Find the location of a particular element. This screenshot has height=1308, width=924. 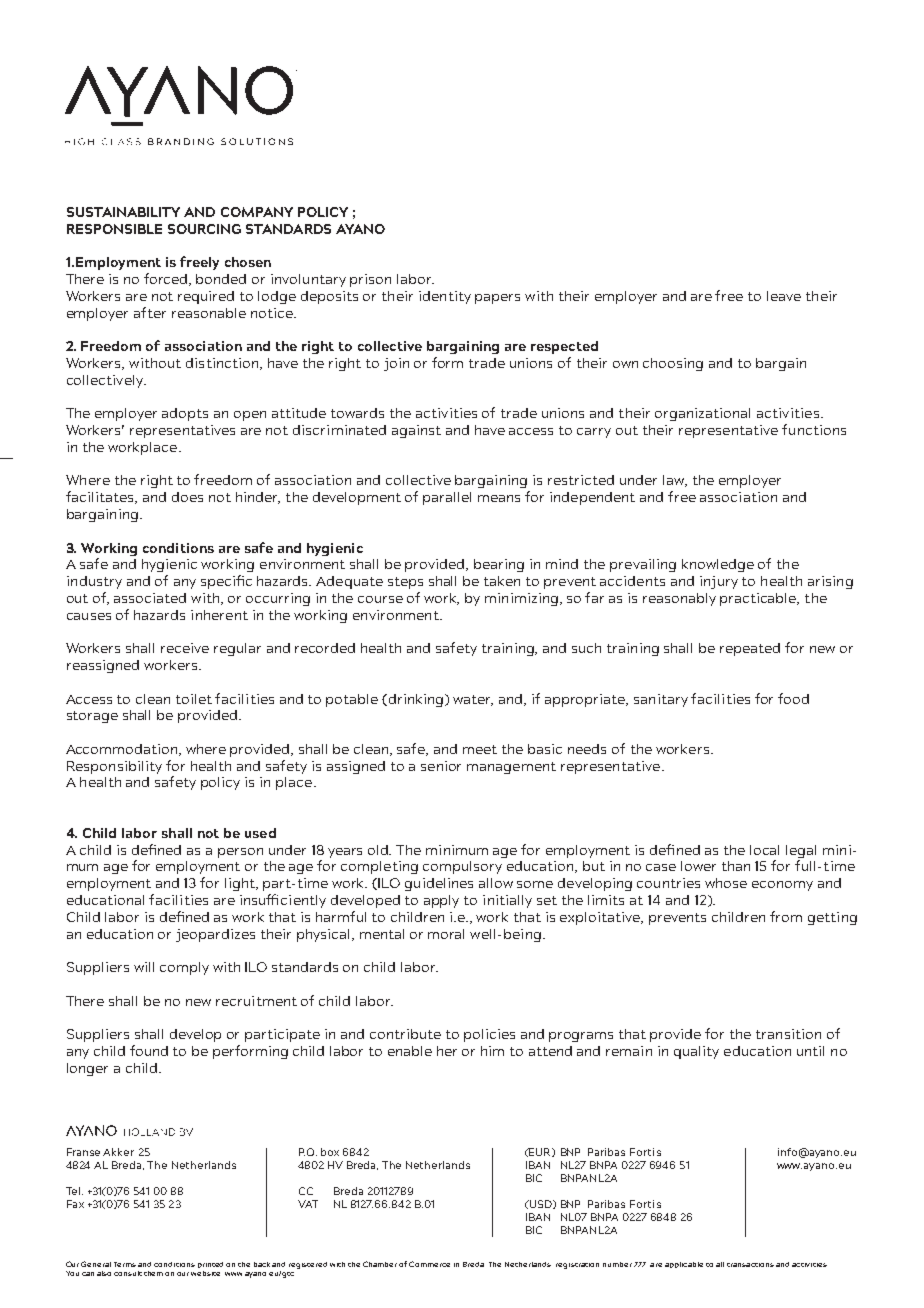

found is located at coordinates (149, 1050).
